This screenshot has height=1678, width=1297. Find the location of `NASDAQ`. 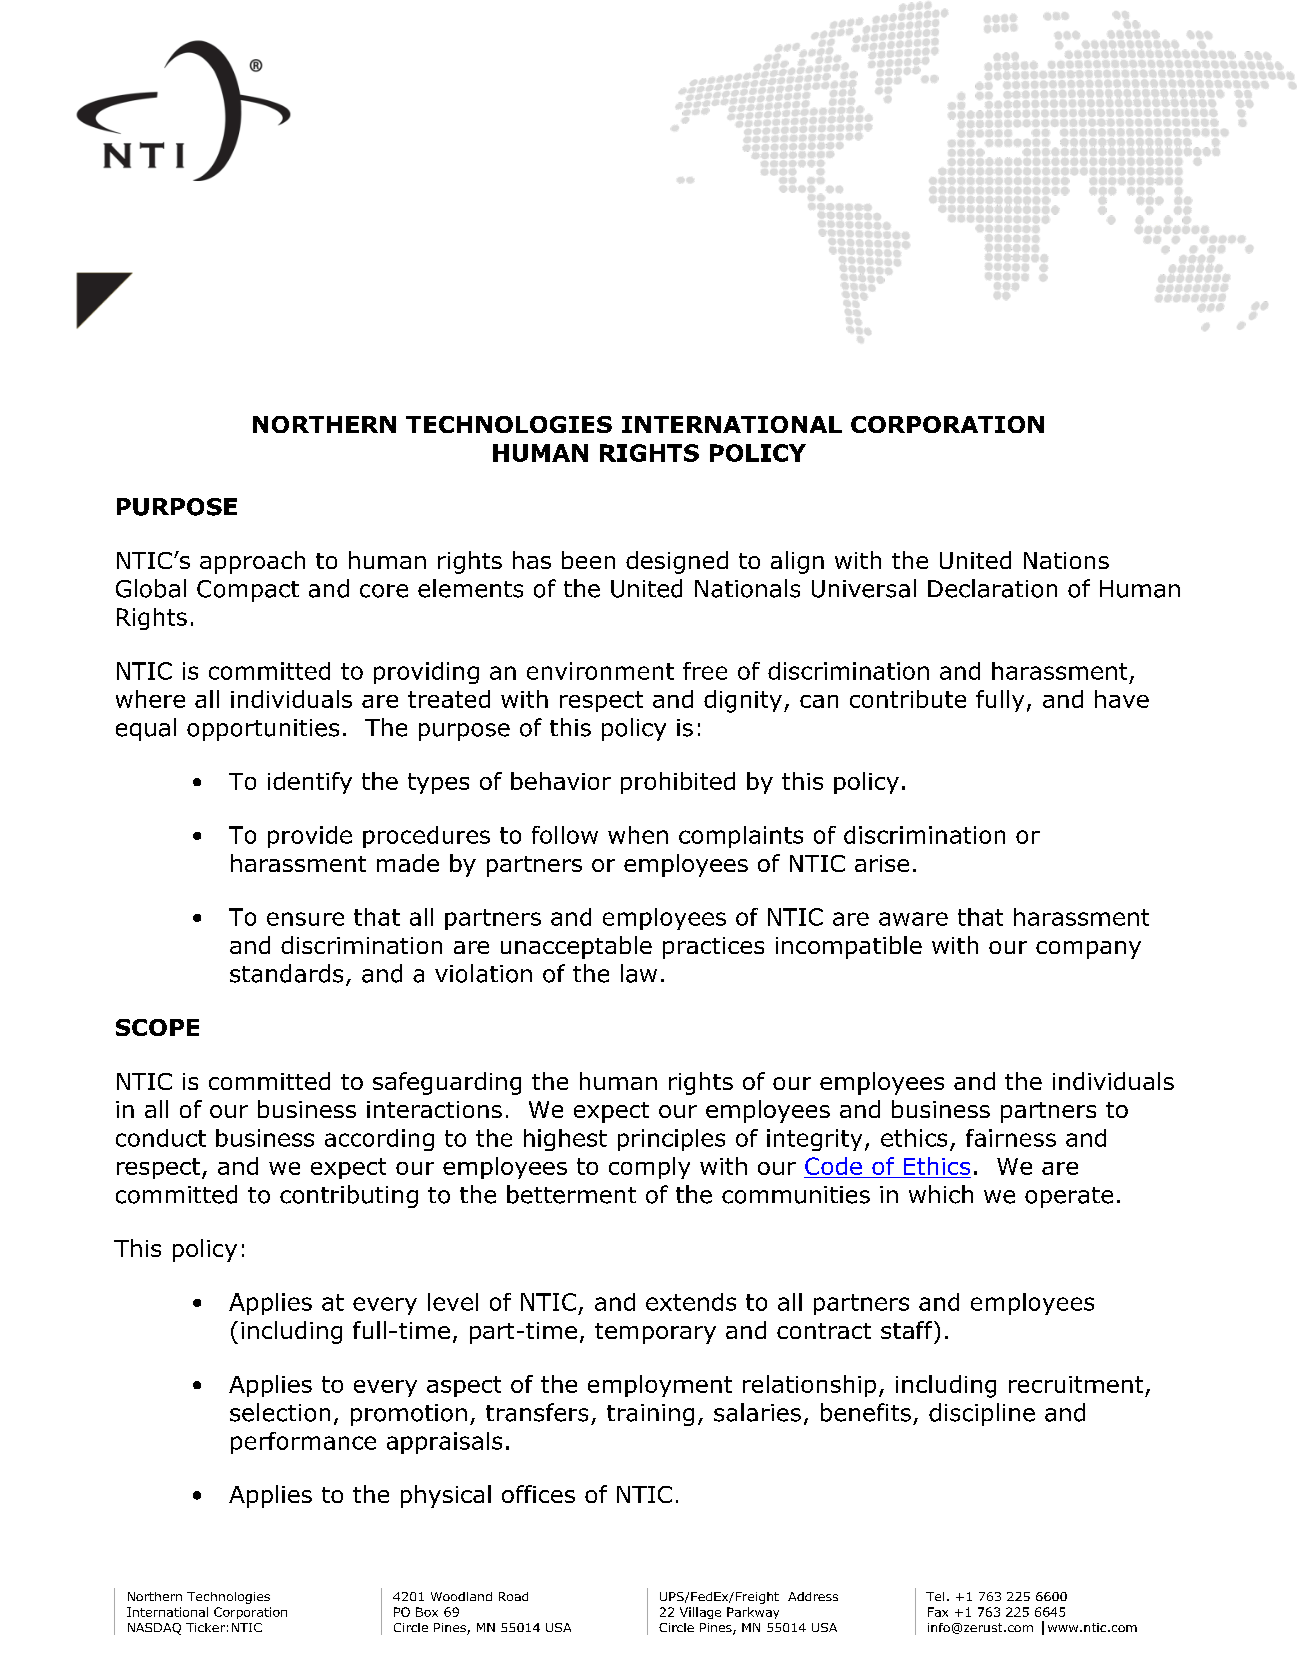

NASDAQ is located at coordinates (154, 1629).
